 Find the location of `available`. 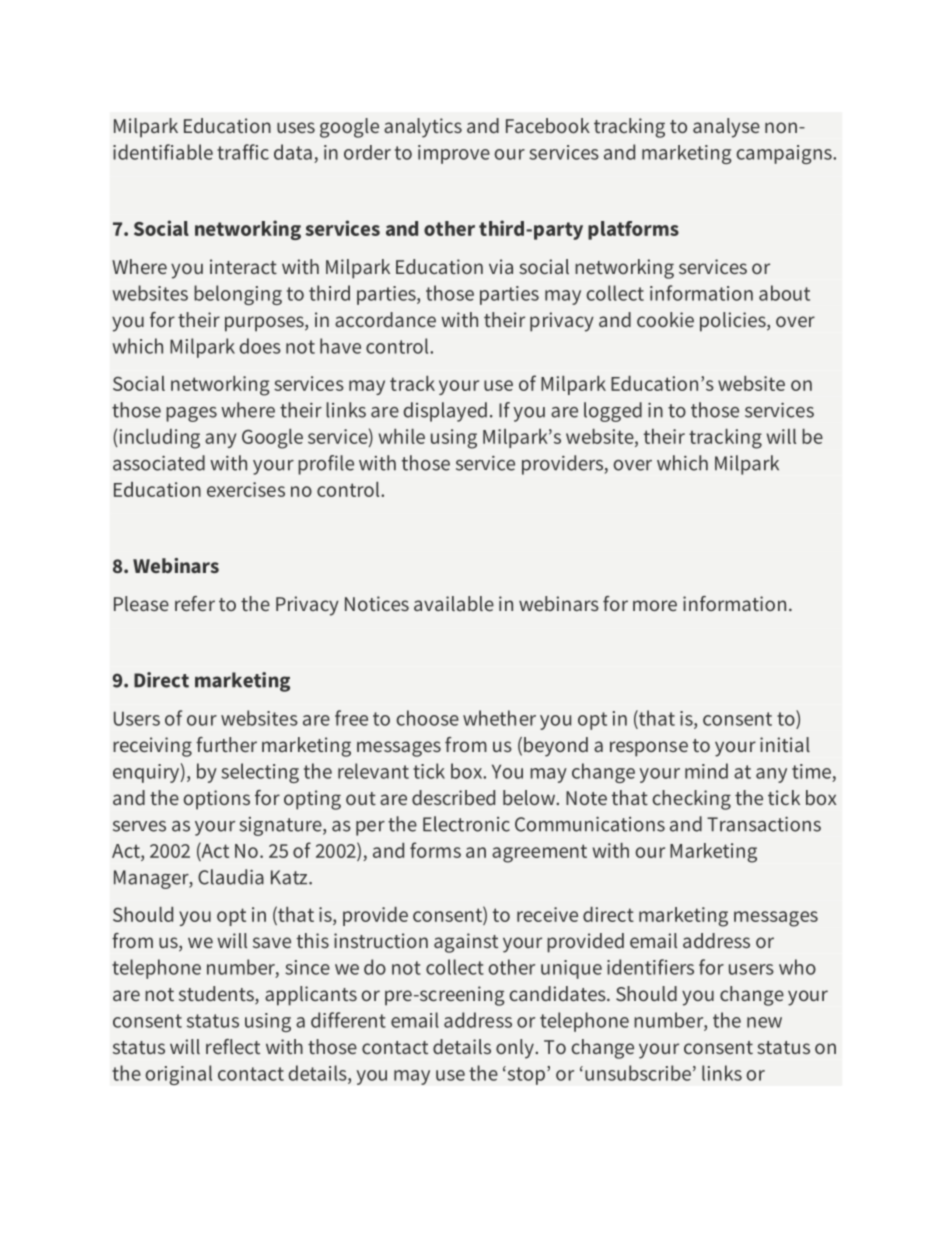

available is located at coordinates (454, 603).
